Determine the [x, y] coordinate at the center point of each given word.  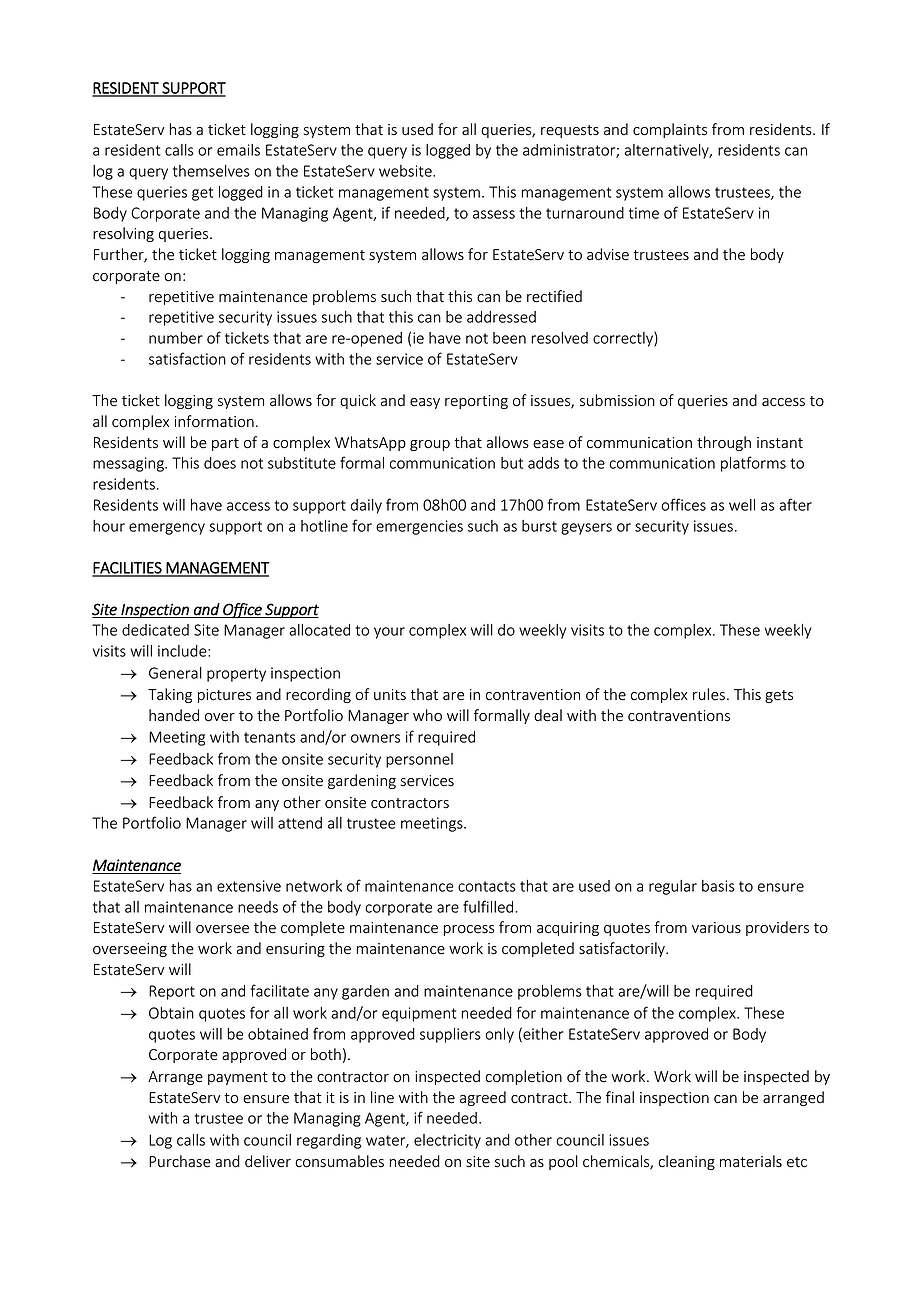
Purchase [180, 1161]
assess [494, 214]
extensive [249, 886]
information [214, 421]
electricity [447, 1141]
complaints [670, 130]
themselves [211, 171]
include [183, 651]
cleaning [686, 1162]
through [724, 443]
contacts [487, 886]
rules [709, 694]
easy [425, 403]
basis [718, 886]
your [389, 633]
